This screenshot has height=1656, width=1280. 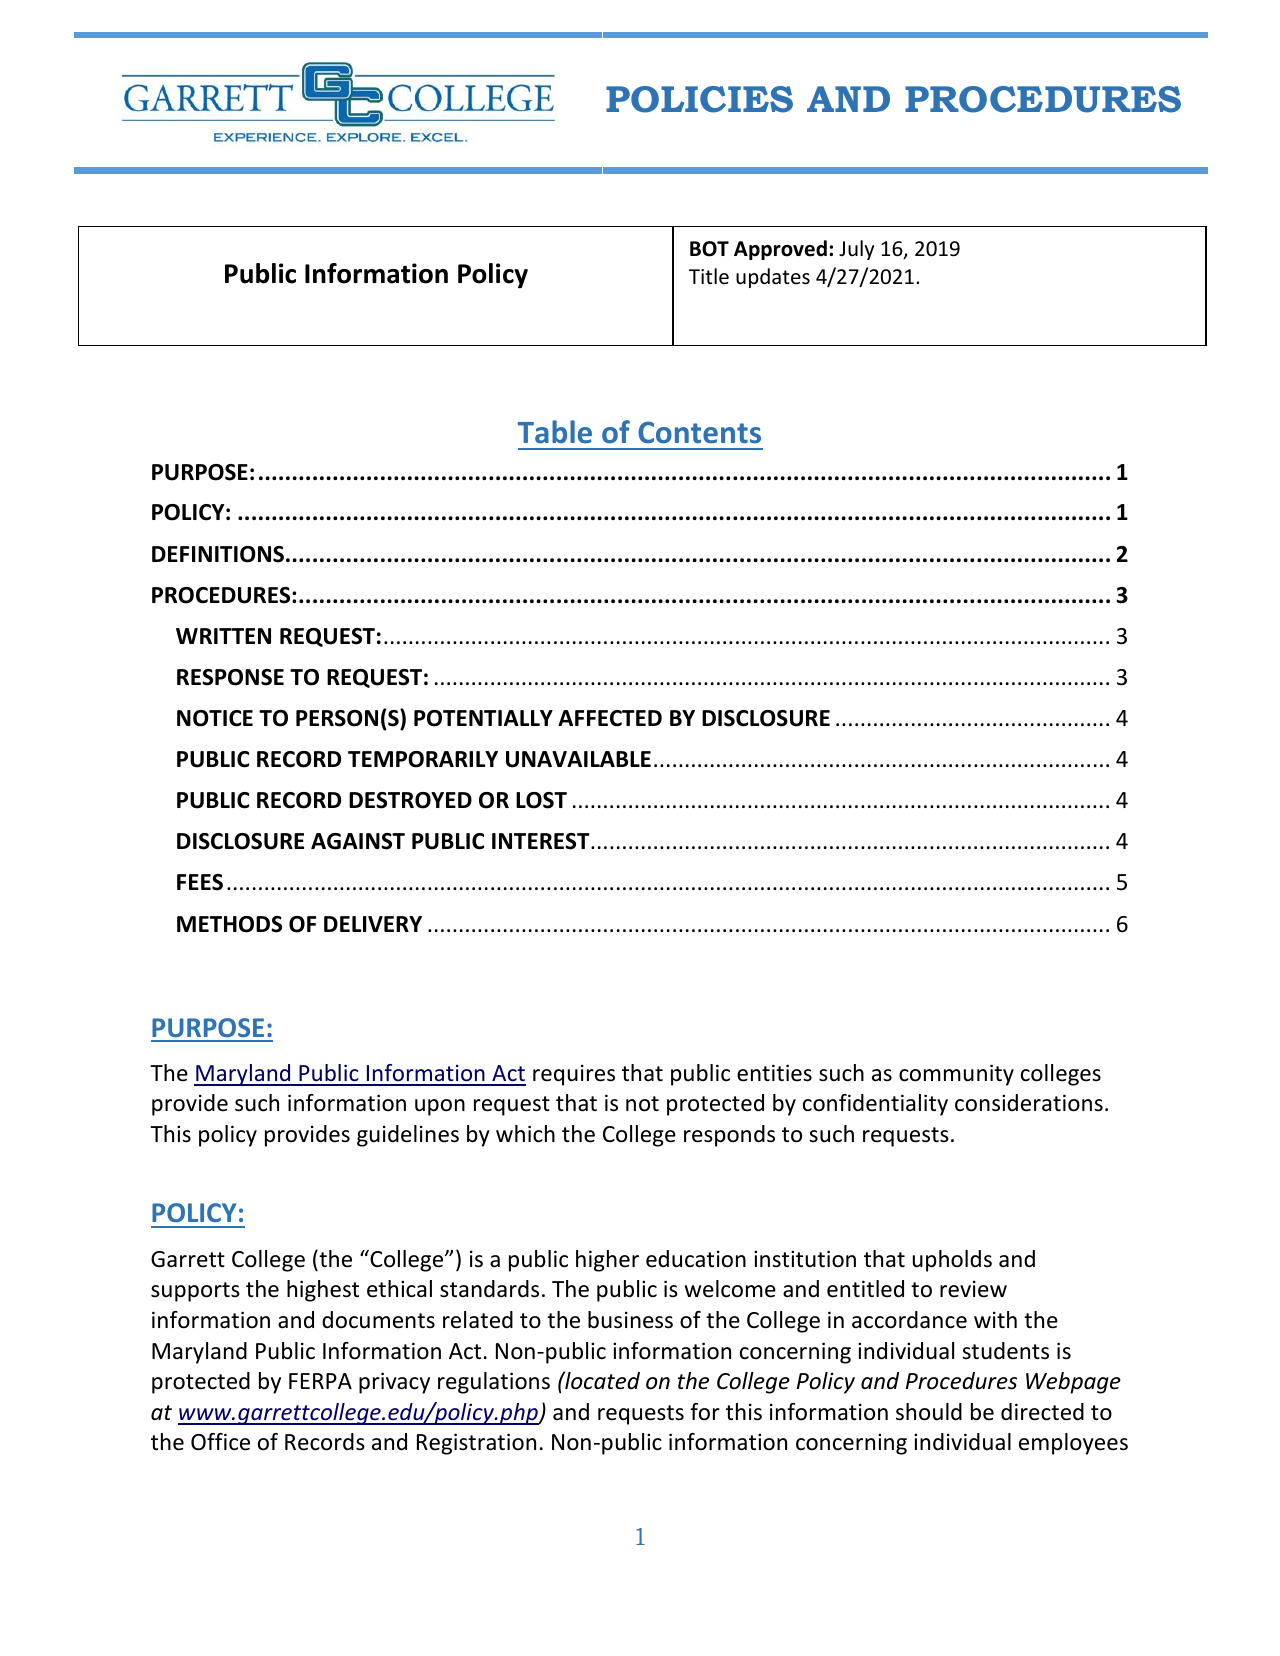 I want to click on FERPA, so click(x=320, y=1381).
